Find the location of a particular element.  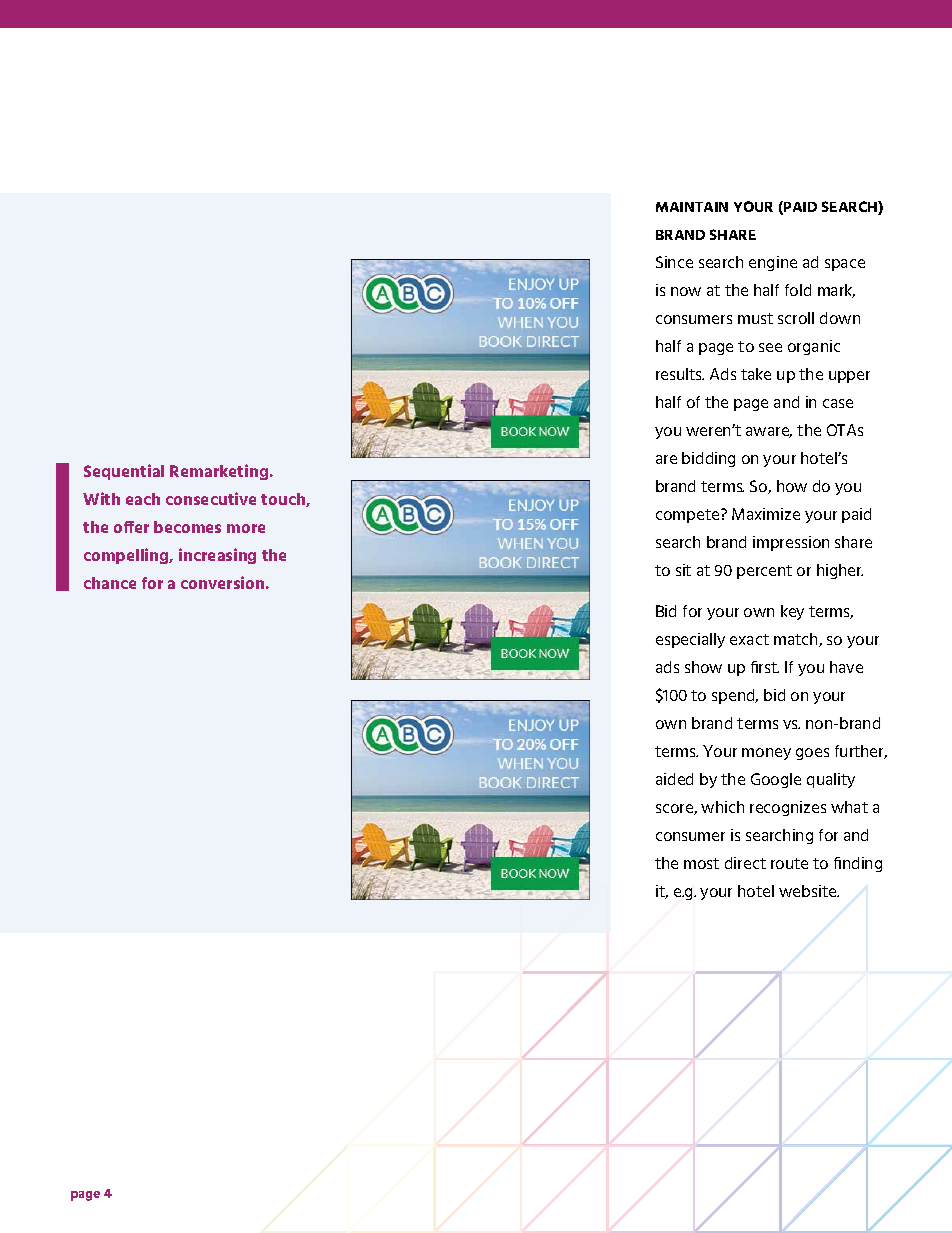

Sequential is located at coordinates (124, 472).
